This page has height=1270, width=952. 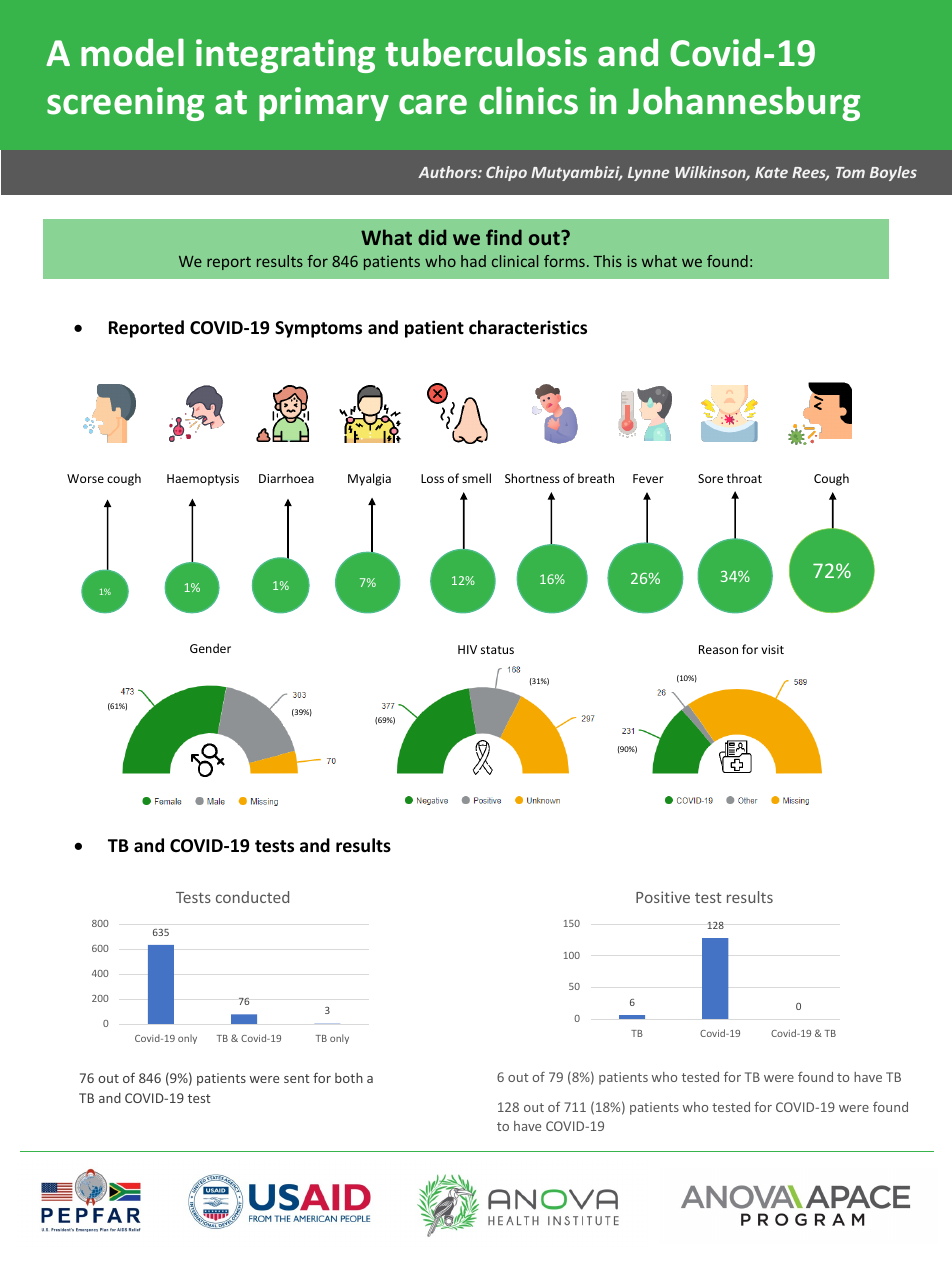 What do you see at coordinates (710, 478) in the page?
I see `Sore` at bounding box center [710, 478].
